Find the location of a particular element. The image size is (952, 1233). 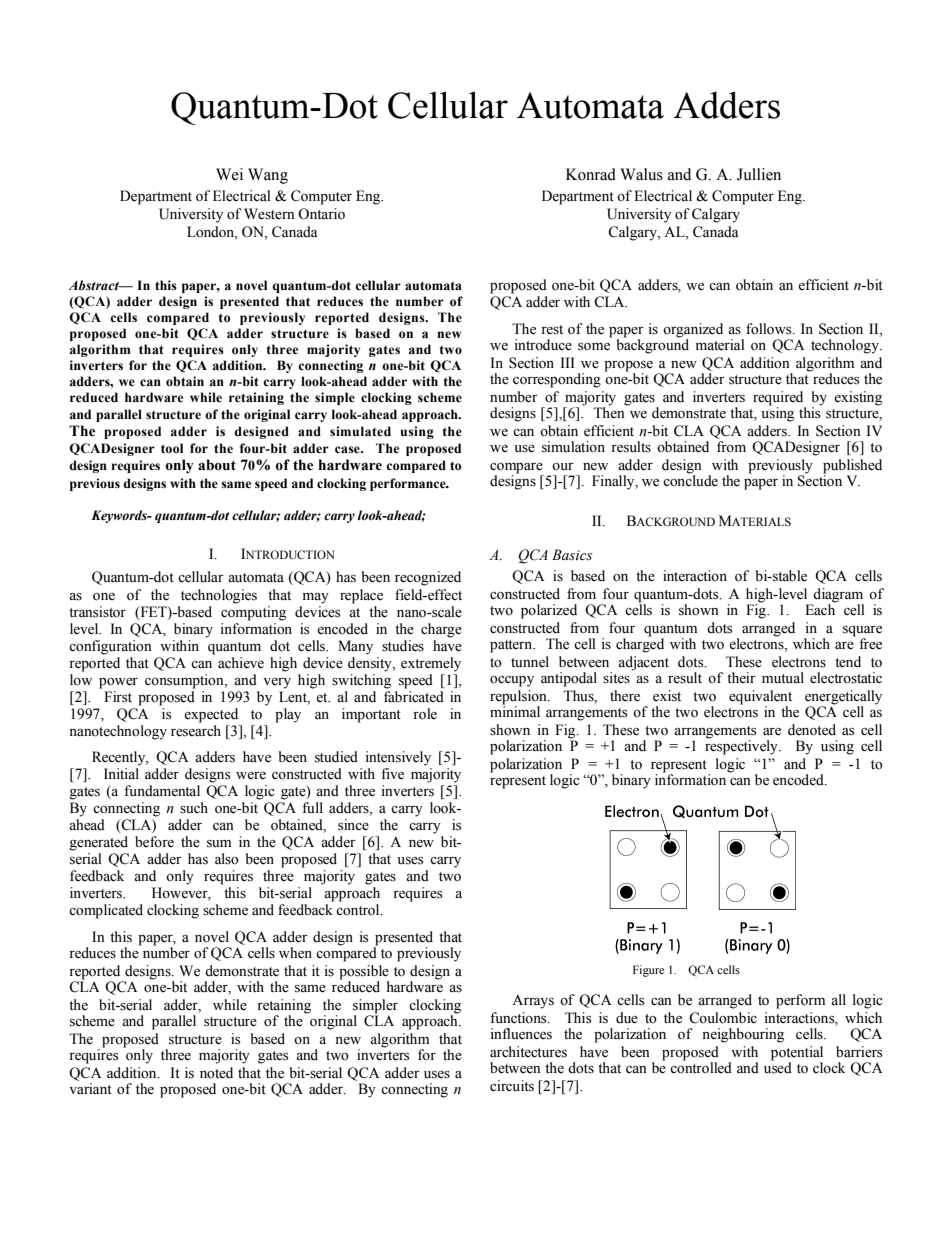

tool is located at coordinates (172, 448).
